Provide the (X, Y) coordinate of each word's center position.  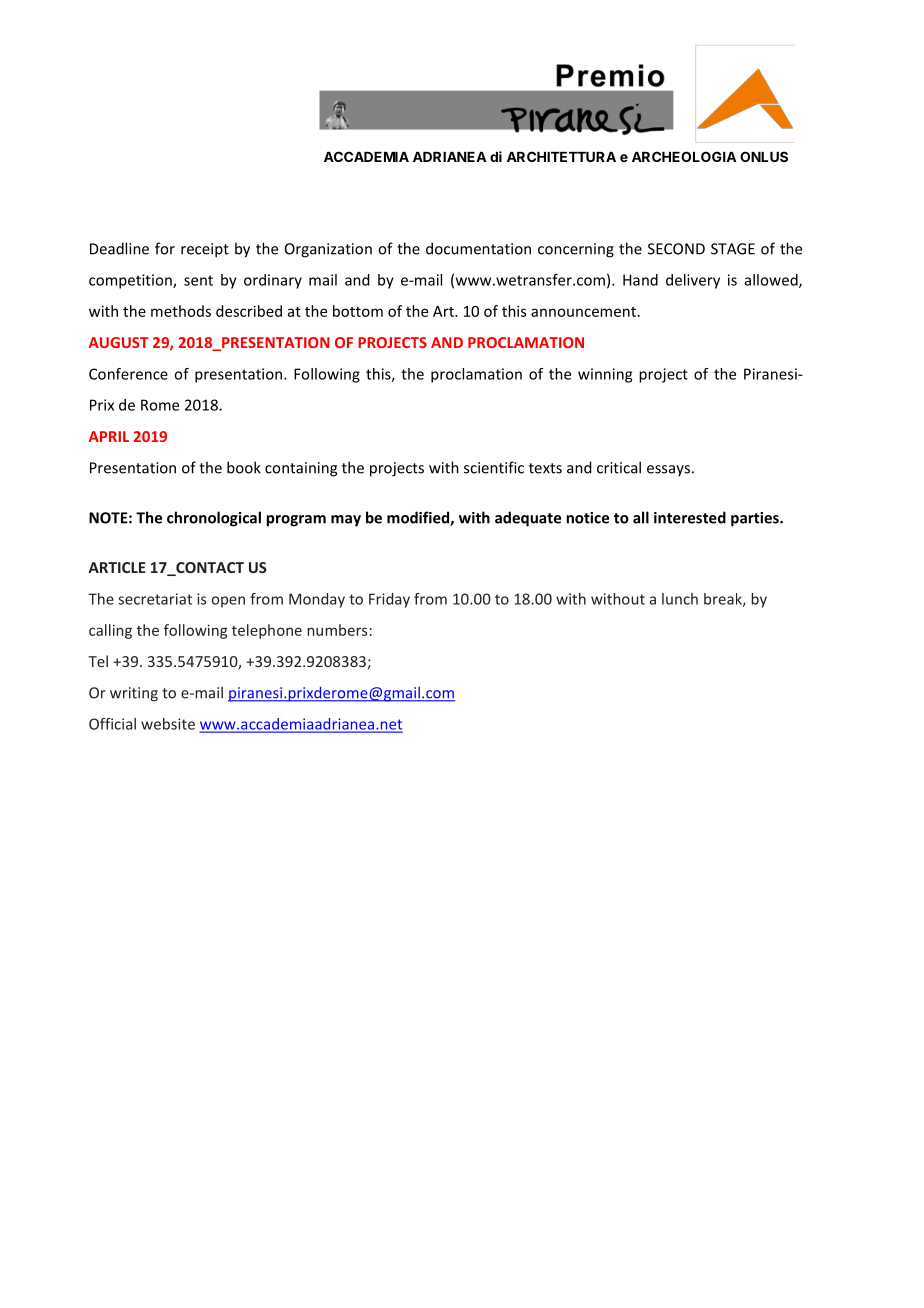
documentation (478, 248)
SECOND (676, 249)
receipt (205, 250)
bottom (358, 311)
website (168, 724)
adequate (528, 519)
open (228, 602)
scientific (494, 467)
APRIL (109, 436)
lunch (680, 599)
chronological (214, 519)
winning (605, 375)
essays (668, 471)
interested (690, 517)
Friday (389, 600)
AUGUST (119, 342)
